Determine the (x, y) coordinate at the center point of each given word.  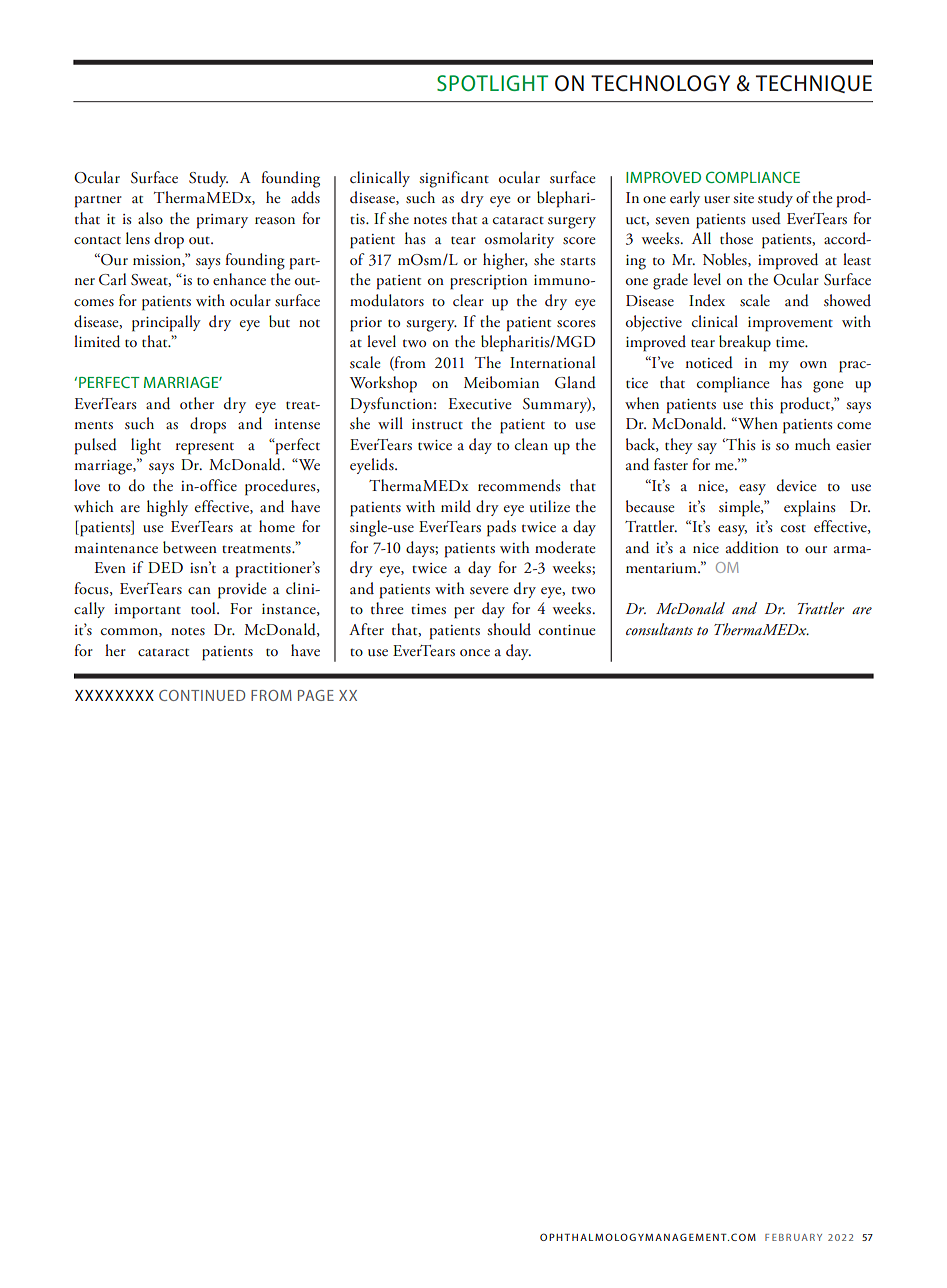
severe (489, 590)
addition (752, 547)
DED (165, 567)
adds (305, 197)
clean (531, 444)
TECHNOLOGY (660, 83)
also (150, 218)
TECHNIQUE (814, 84)
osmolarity (519, 240)
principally (166, 323)
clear (468, 300)
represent (205, 448)
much (813, 444)
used (766, 218)
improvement (790, 324)
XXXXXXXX (114, 695)
